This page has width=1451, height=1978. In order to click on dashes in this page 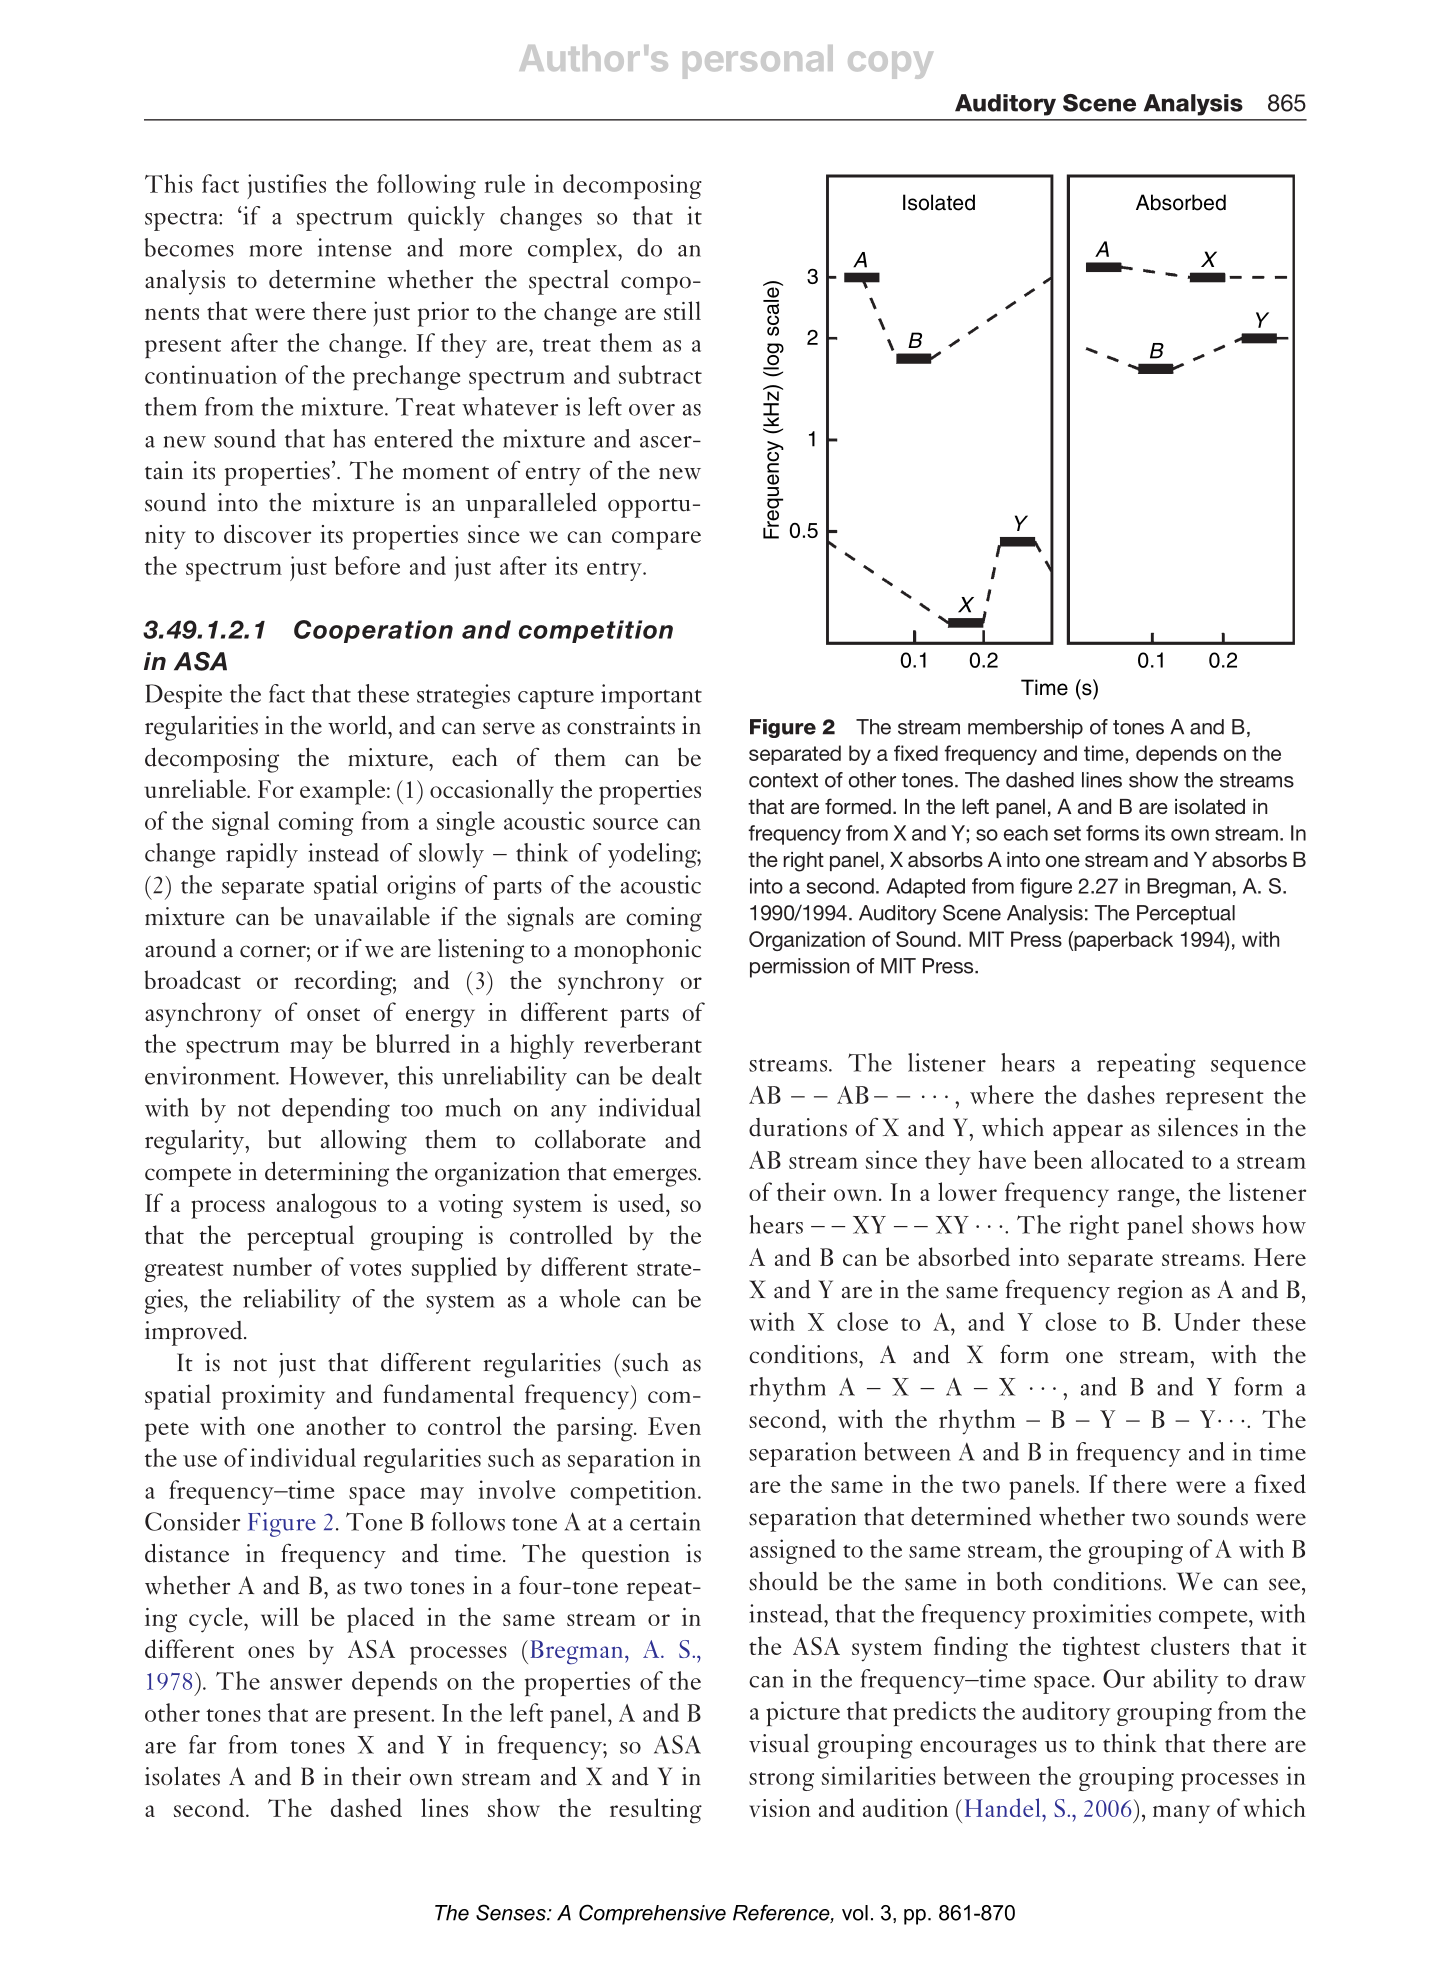, I will do `click(1121, 1094)`.
